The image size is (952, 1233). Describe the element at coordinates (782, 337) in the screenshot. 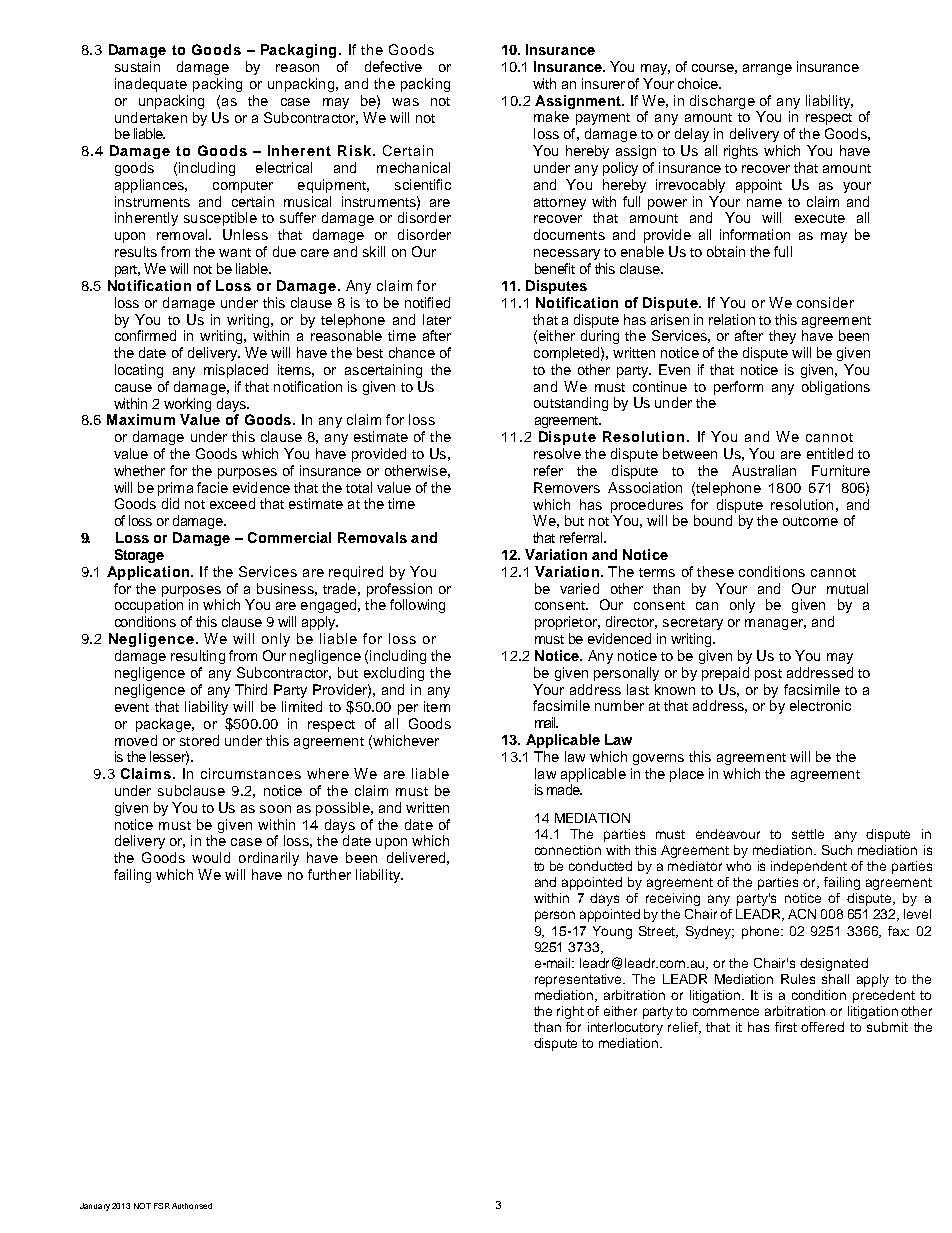

I see `they` at that location.
